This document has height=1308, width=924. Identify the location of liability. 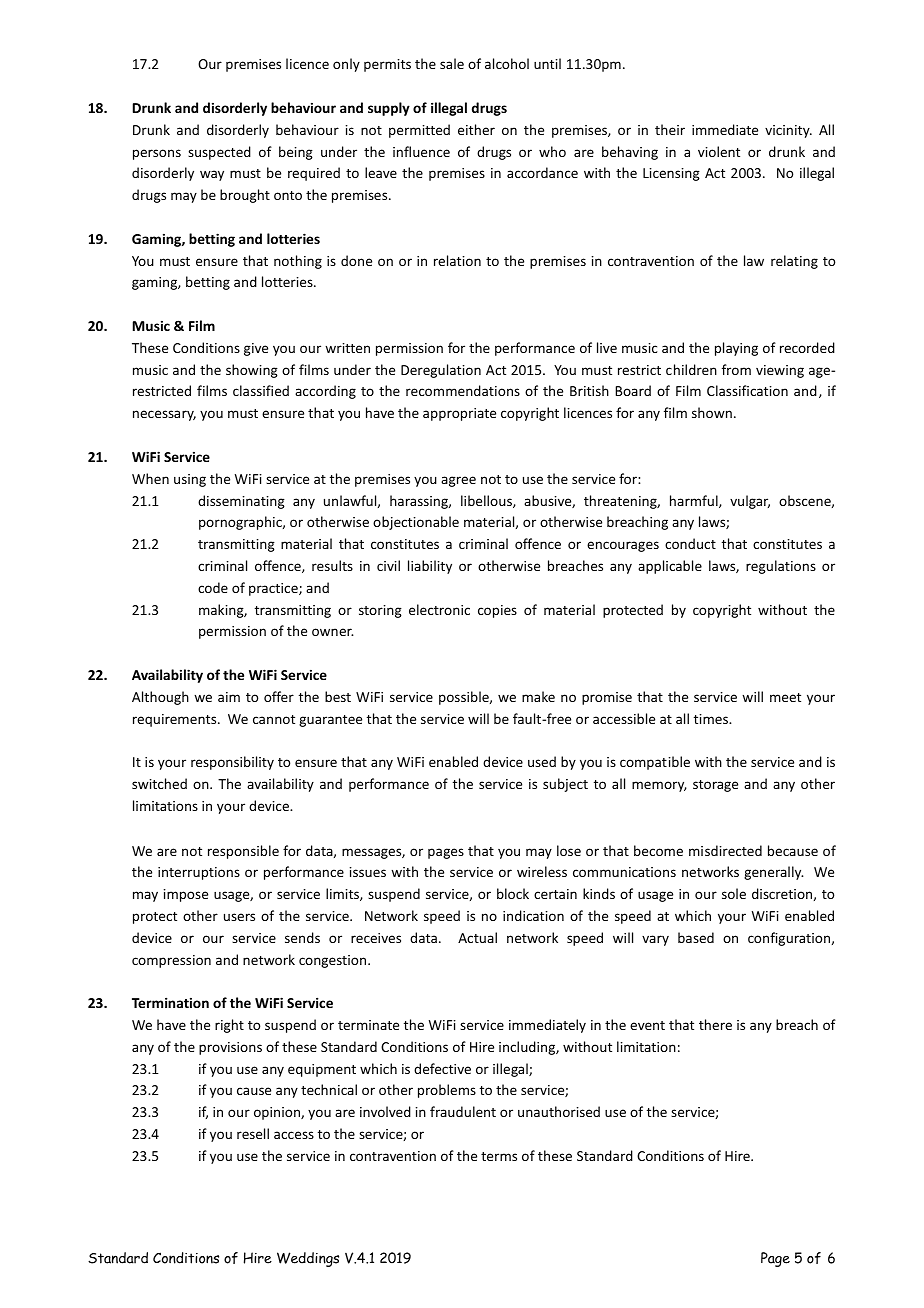
(430, 567).
